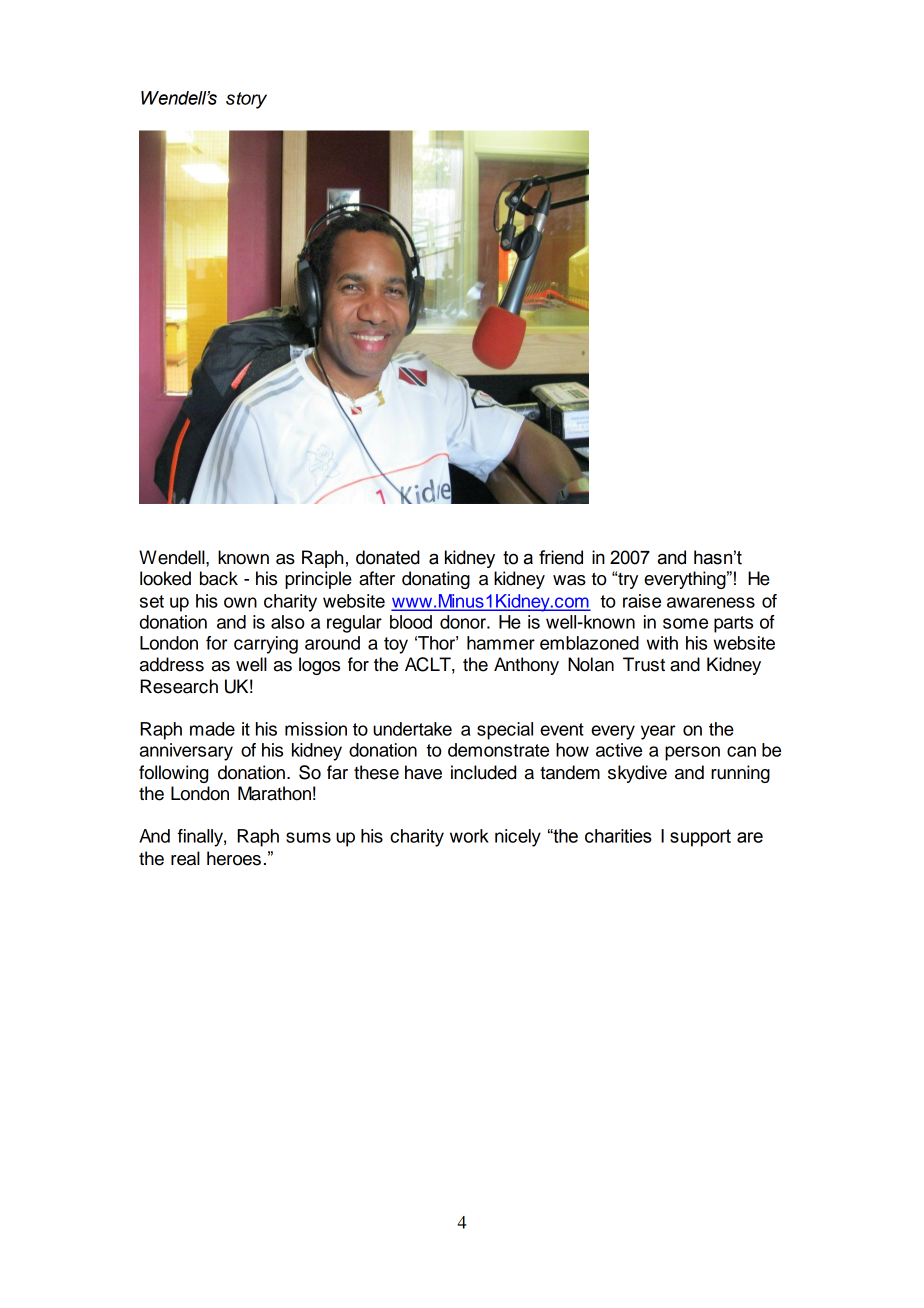 The image size is (924, 1308). What do you see at coordinates (234, 858) in the document?
I see `heroes` at bounding box center [234, 858].
